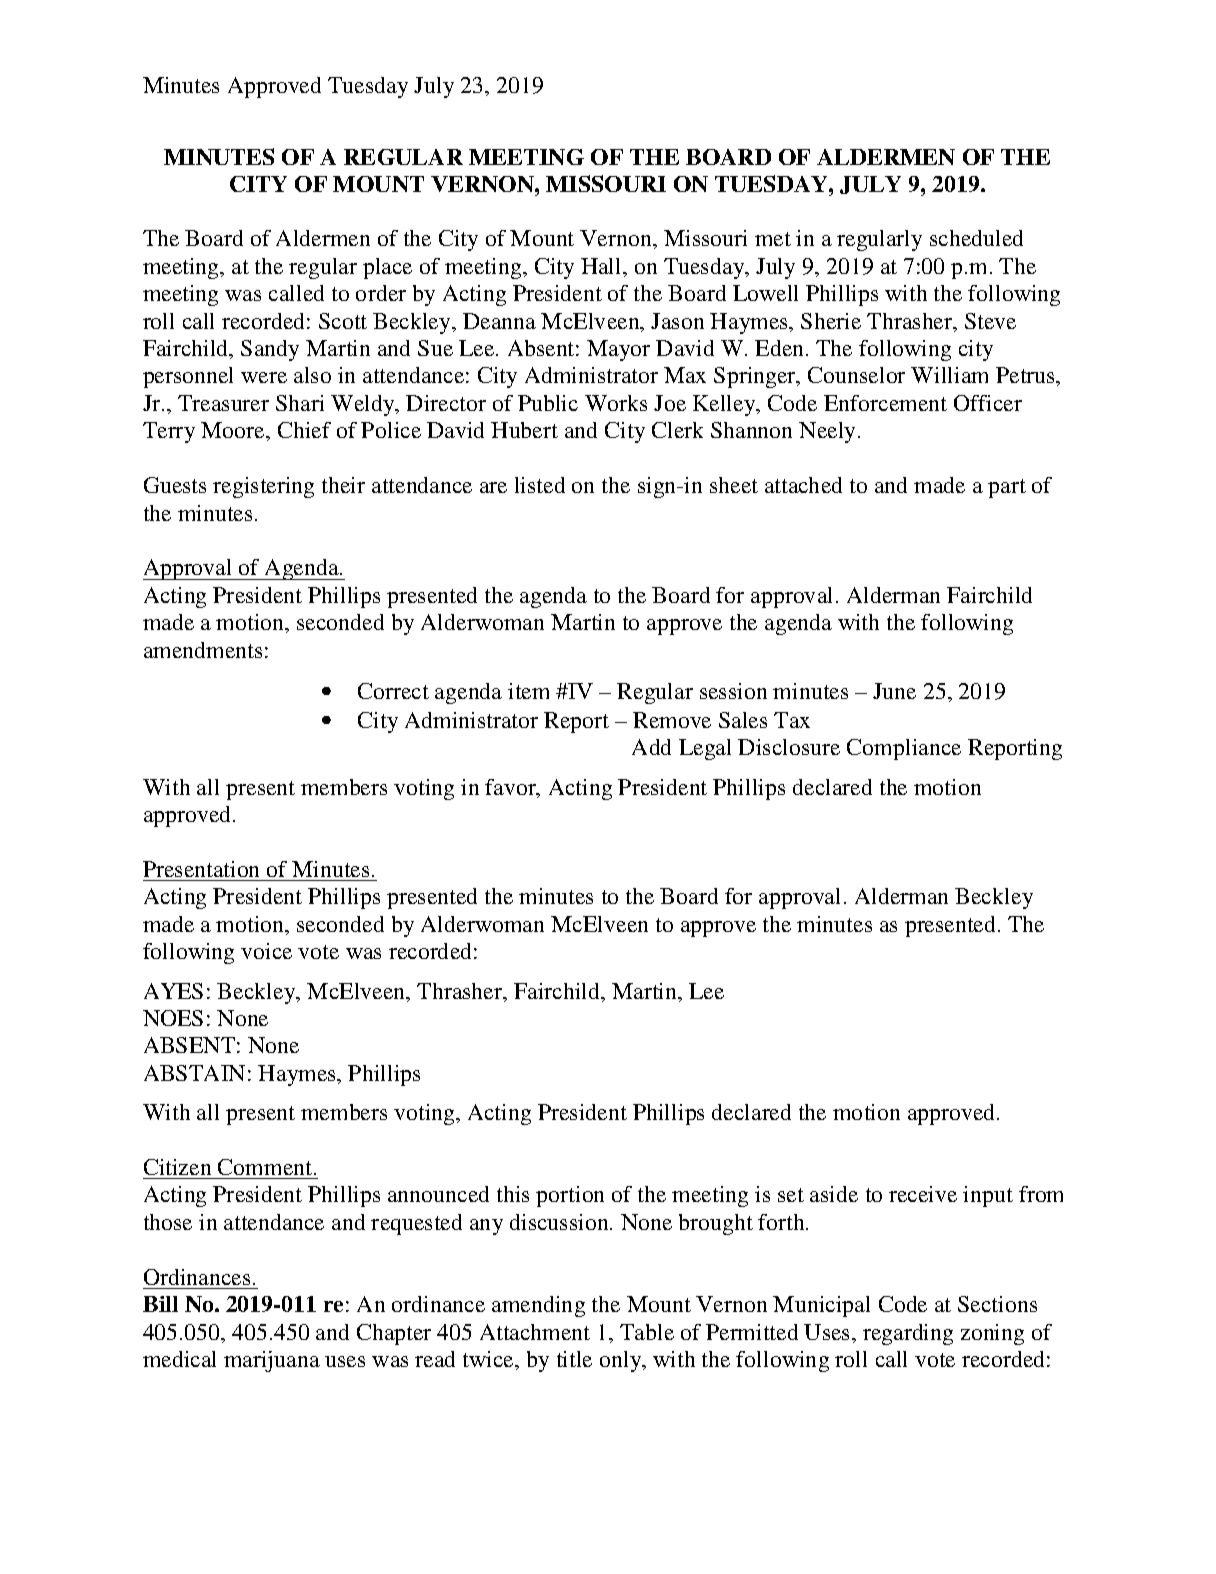 This screenshot has height=1574, width=1216. Describe the element at coordinates (908, 1334) in the screenshot. I see `regarding` at that location.
